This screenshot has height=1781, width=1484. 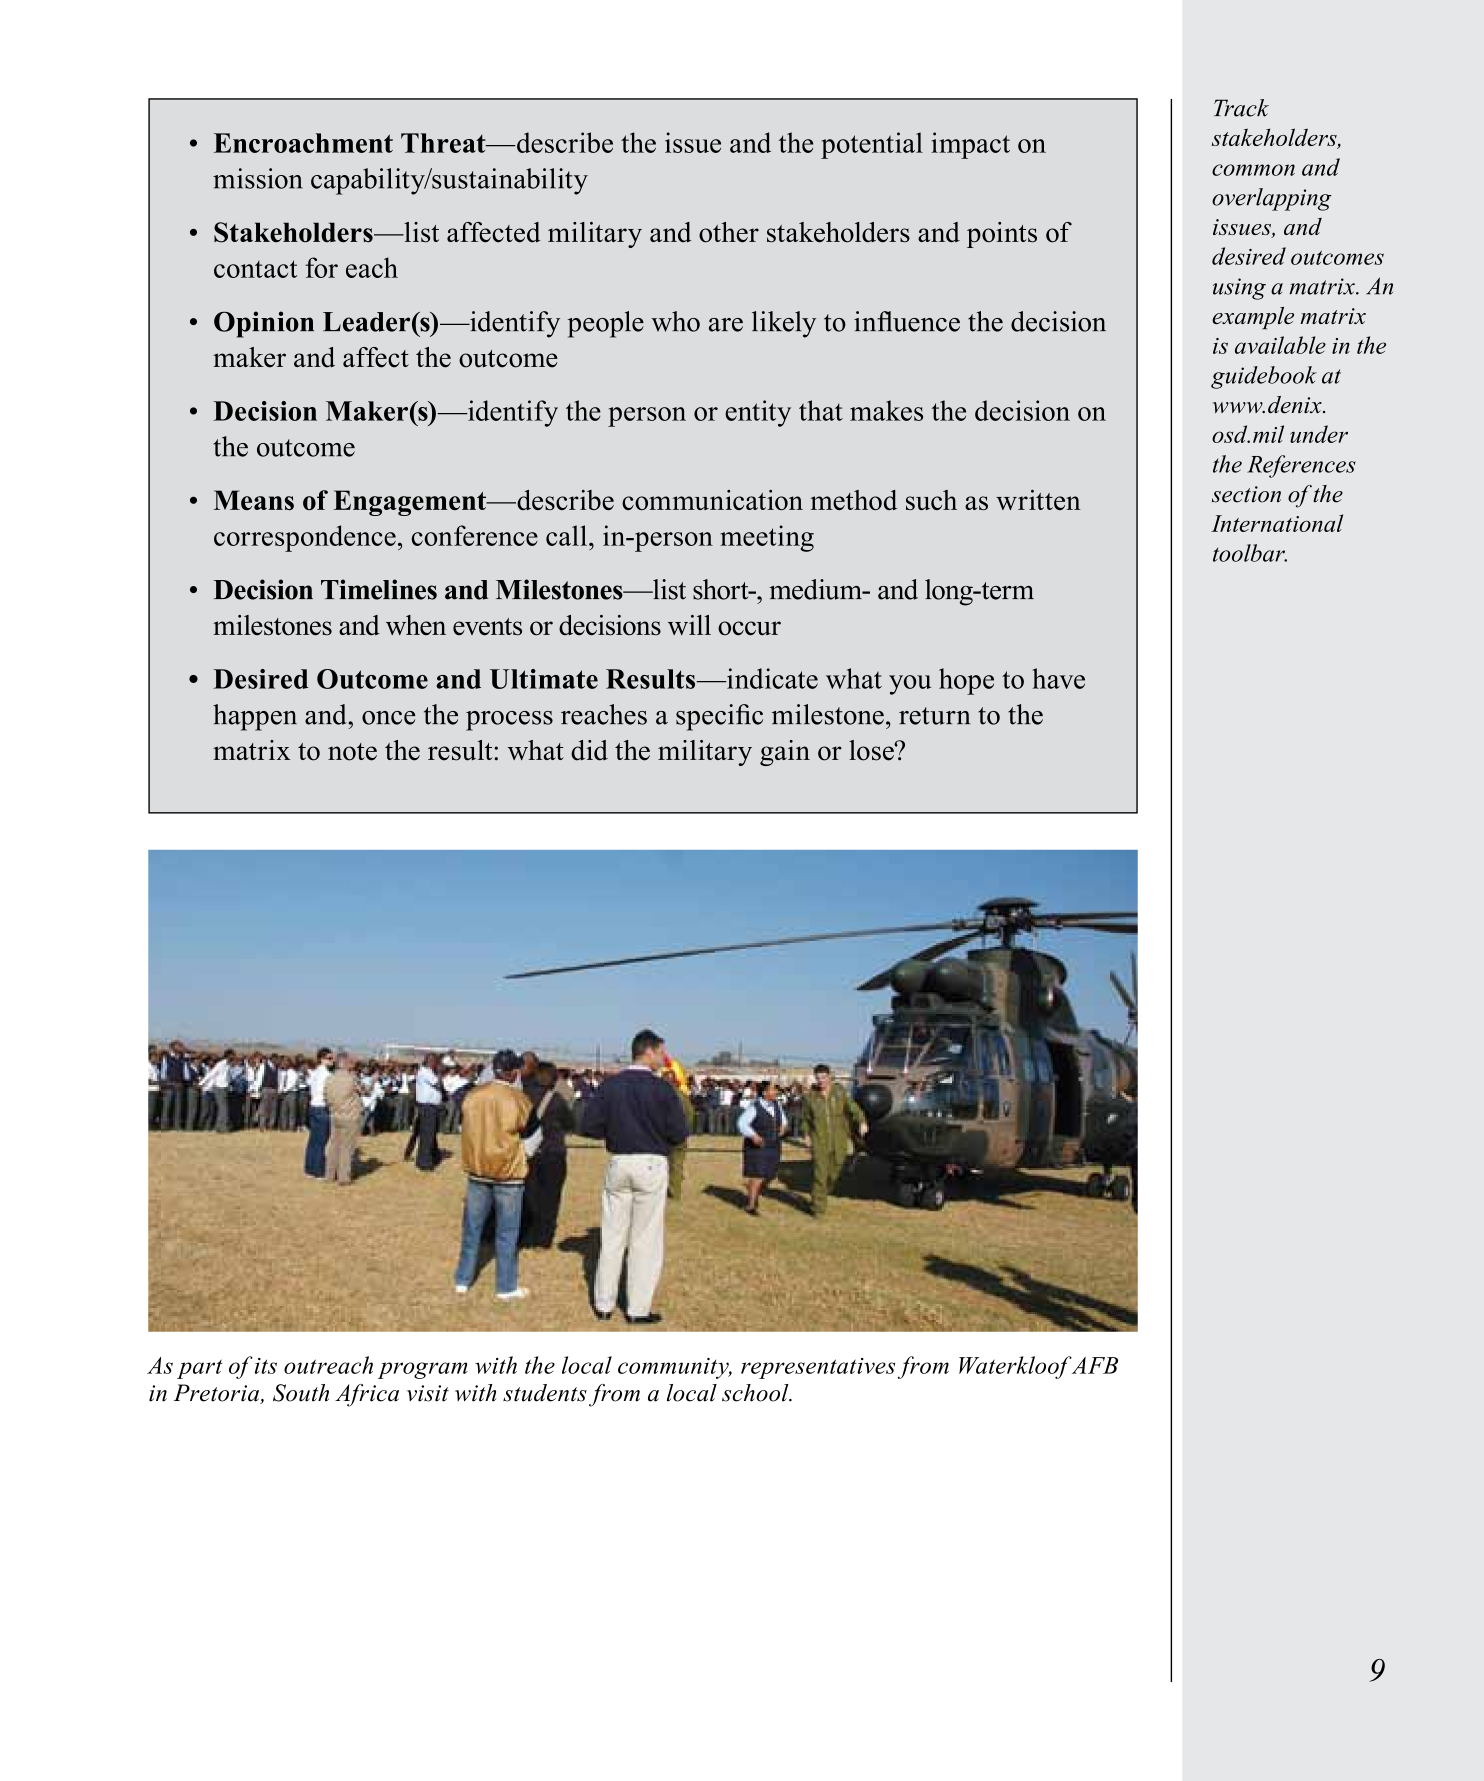 What do you see at coordinates (266, 1366) in the screenshot?
I see `its` at bounding box center [266, 1366].
